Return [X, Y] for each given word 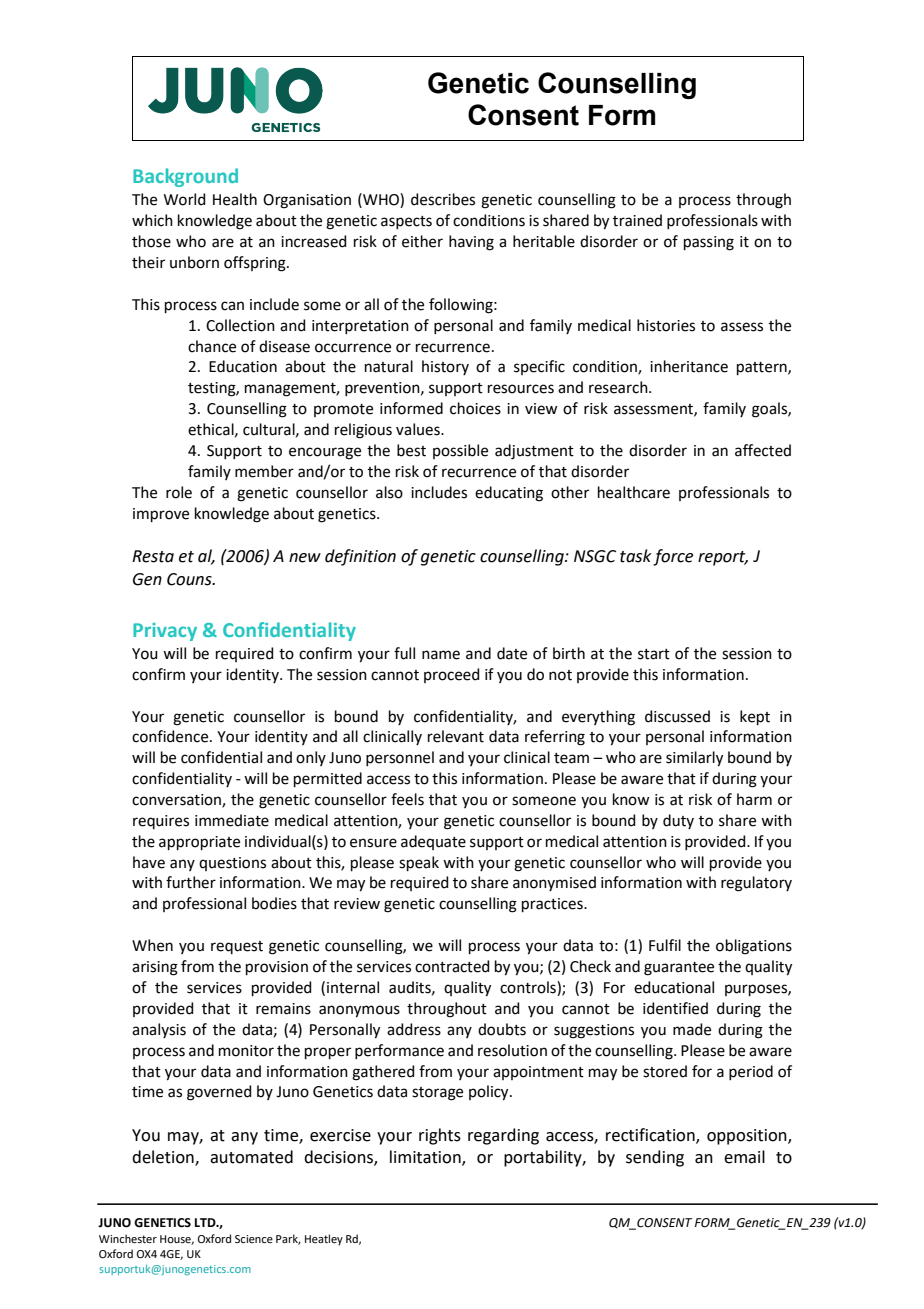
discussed [677, 716]
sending [655, 1158]
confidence [171, 736]
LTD [206, 1222]
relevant [456, 736]
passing [709, 243]
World [185, 199]
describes [443, 199]
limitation [426, 1158]
